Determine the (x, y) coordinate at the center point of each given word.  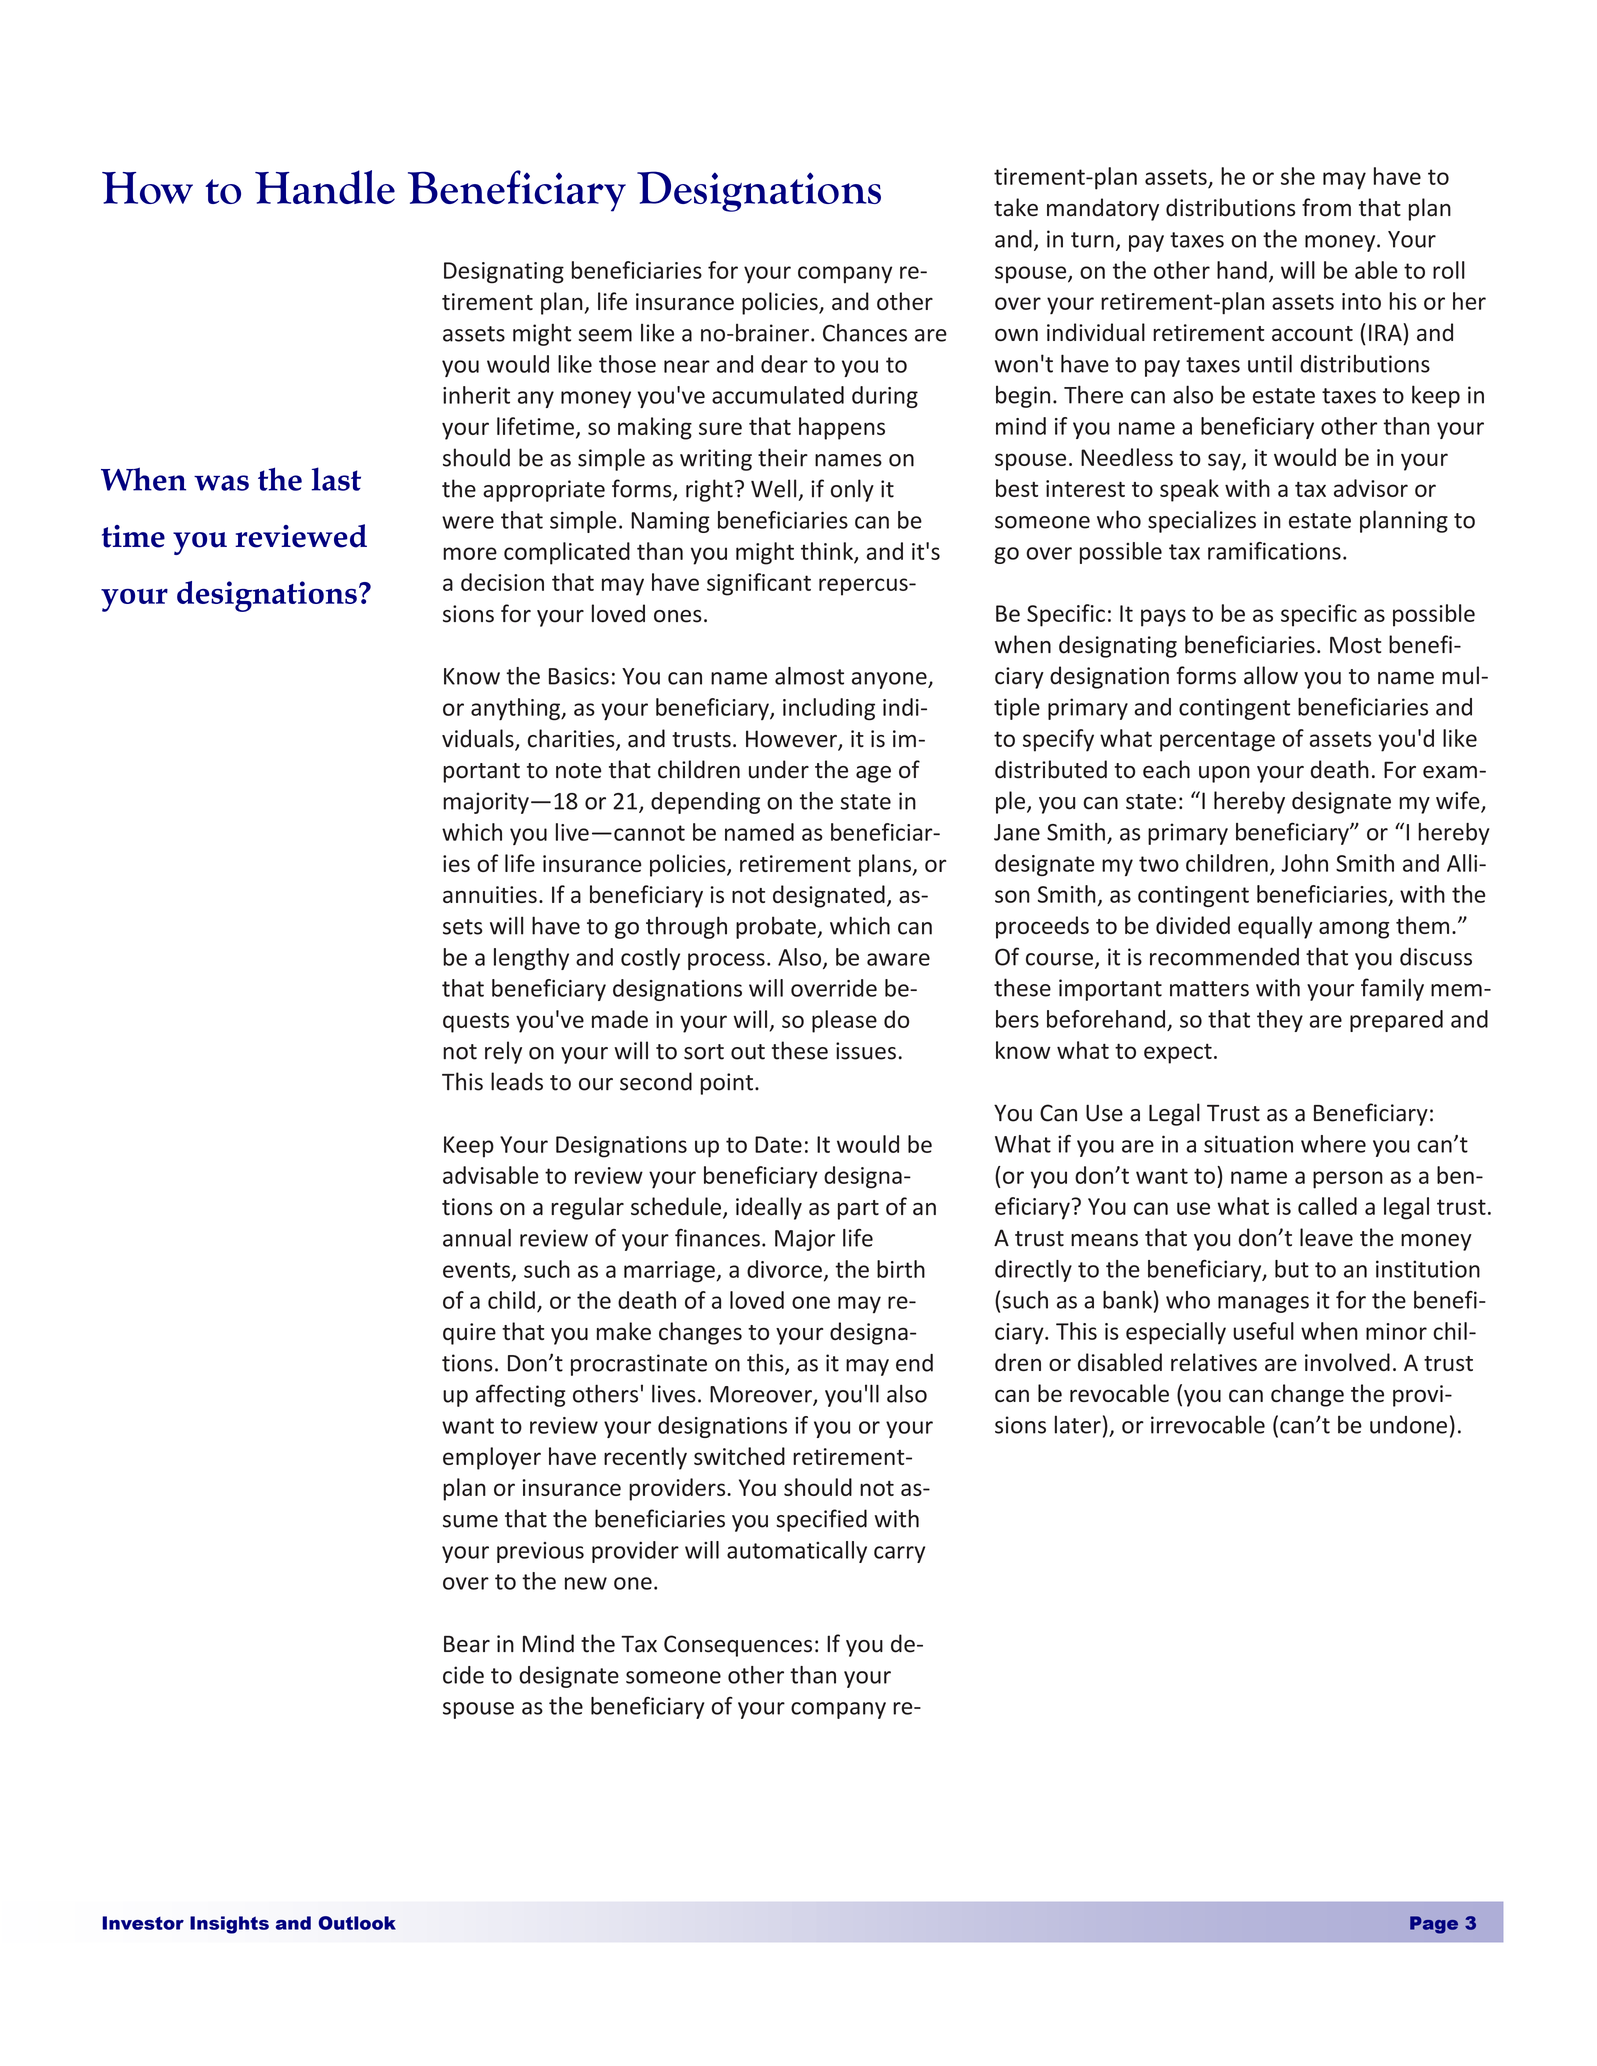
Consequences (738, 1646)
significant (759, 584)
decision (502, 582)
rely (503, 1052)
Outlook (357, 1923)
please (844, 1021)
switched (739, 1456)
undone (1408, 1425)
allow (1271, 675)
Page (1434, 1925)
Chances (865, 332)
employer (492, 1458)
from (1326, 207)
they (1280, 1021)
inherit (476, 395)
